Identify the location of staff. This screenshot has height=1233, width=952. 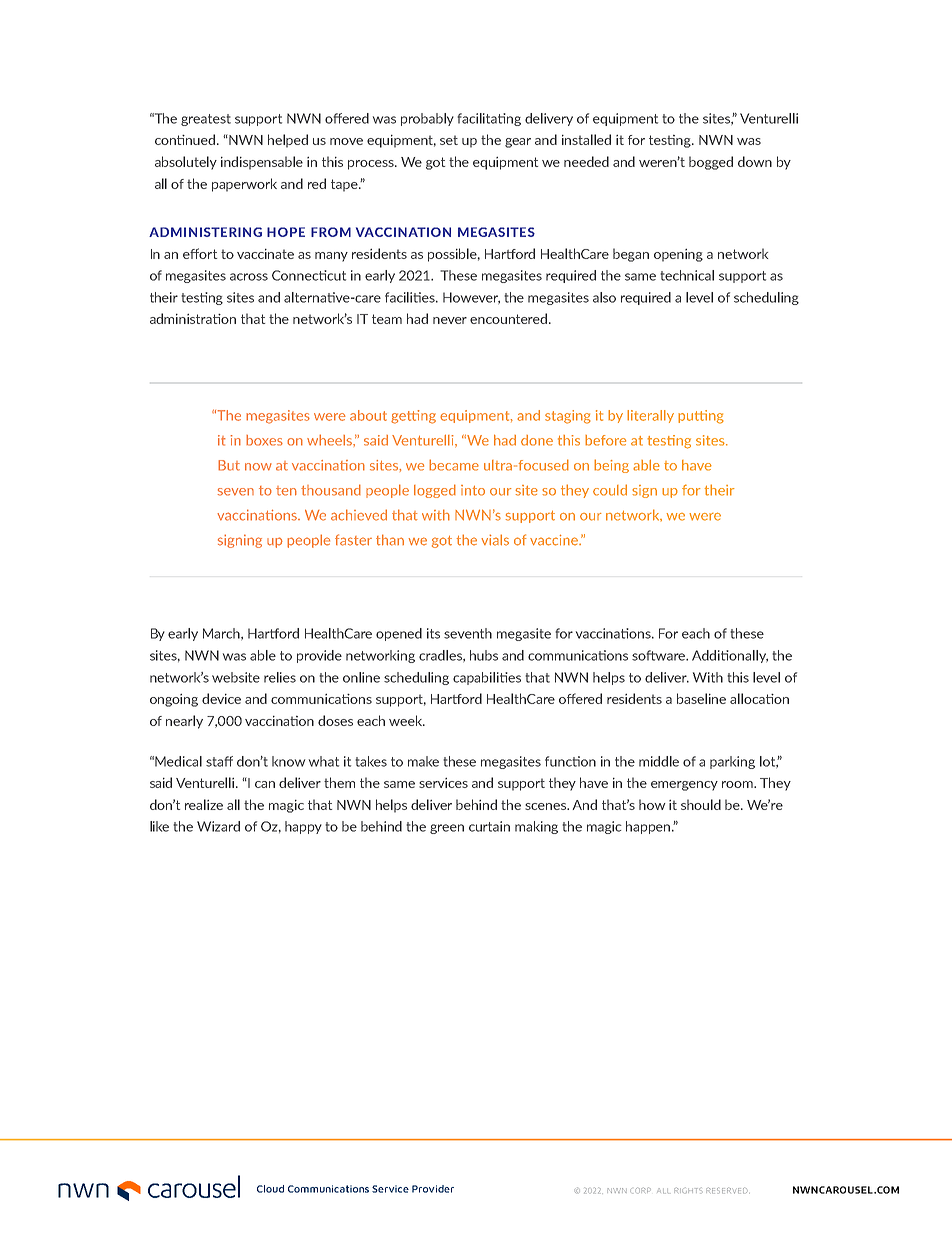
(219, 761).
